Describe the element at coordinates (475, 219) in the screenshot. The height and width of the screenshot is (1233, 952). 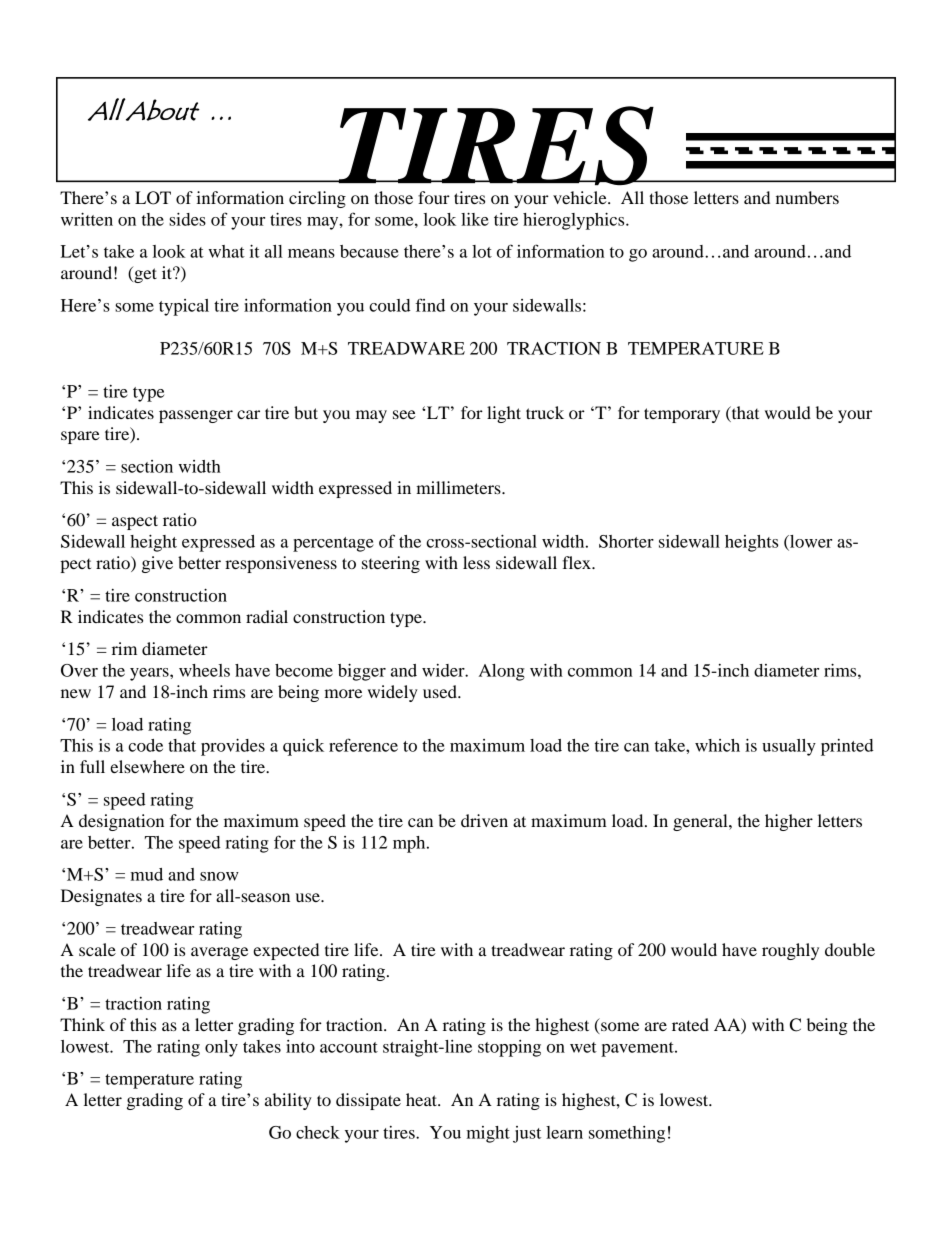
I see `like` at that location.
